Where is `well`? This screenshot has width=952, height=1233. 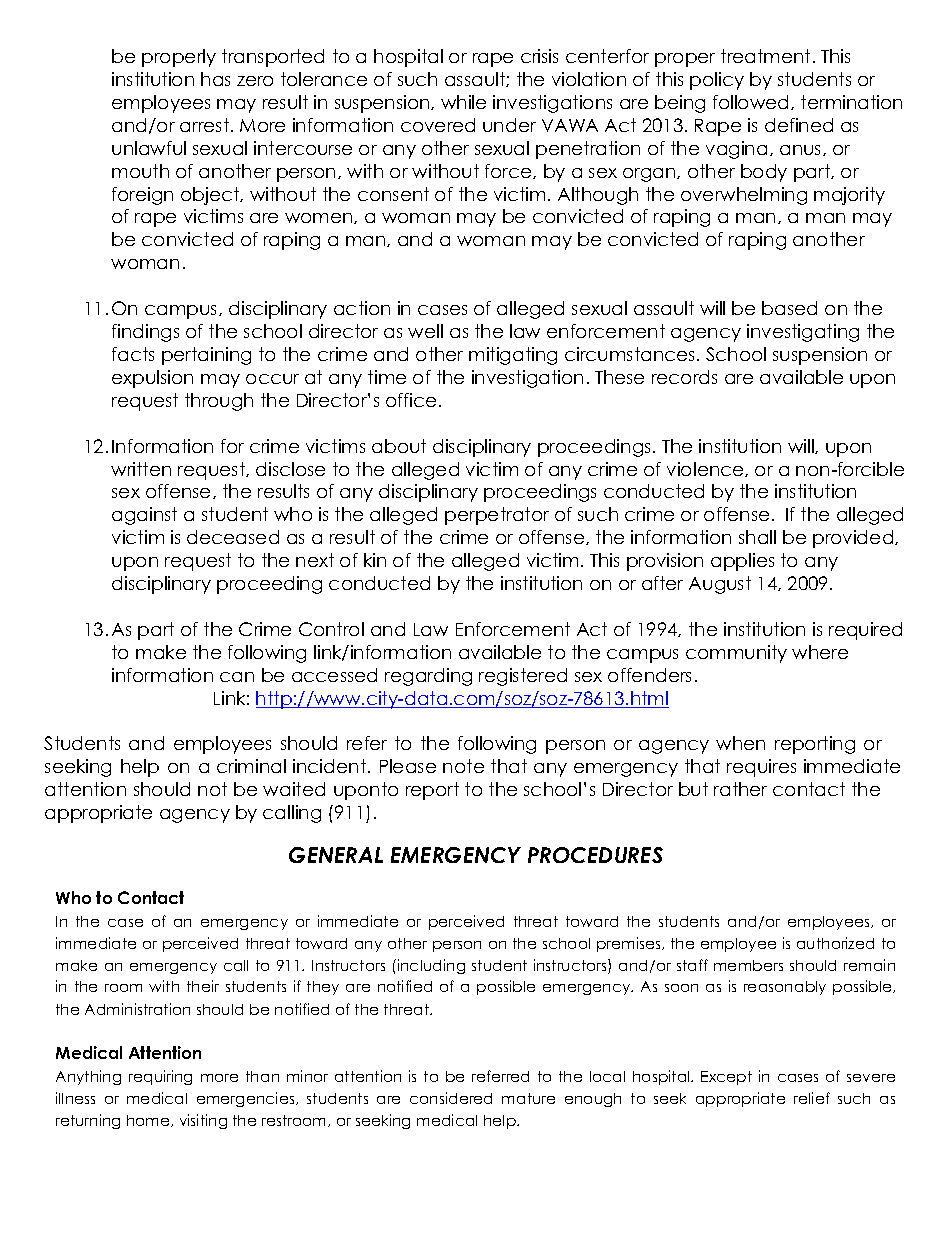 well is located at coordinates (425, 331).
